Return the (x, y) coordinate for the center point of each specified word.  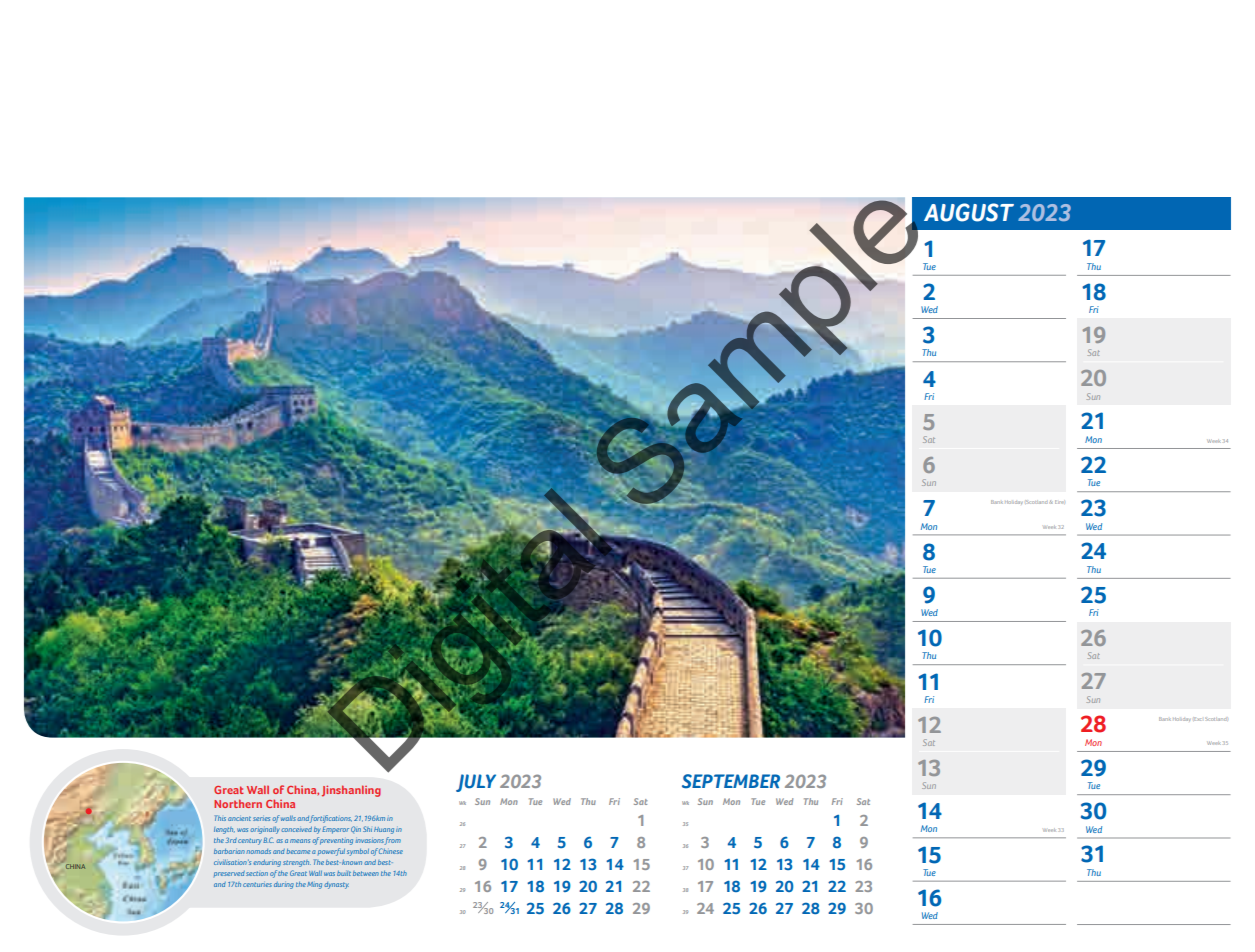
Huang (384, 830)
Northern (238, 803)
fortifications (330, 819)
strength (297, 863)
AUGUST (969, 212)
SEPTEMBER (731, 781)
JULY (476, 783)
